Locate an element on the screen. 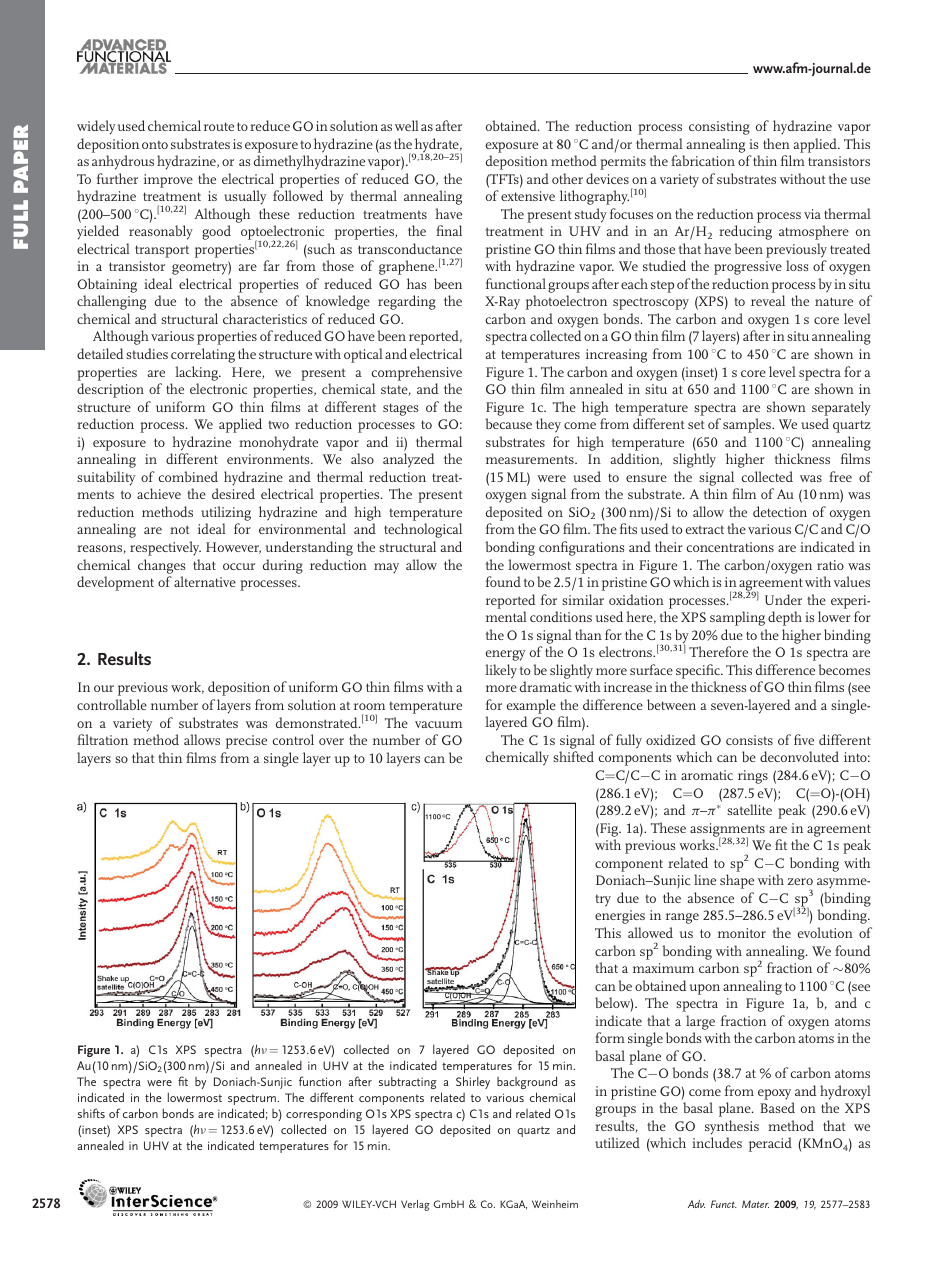 The height and width of the screenshot is (1271, 952). energies is located at coordinates (620, 917).
